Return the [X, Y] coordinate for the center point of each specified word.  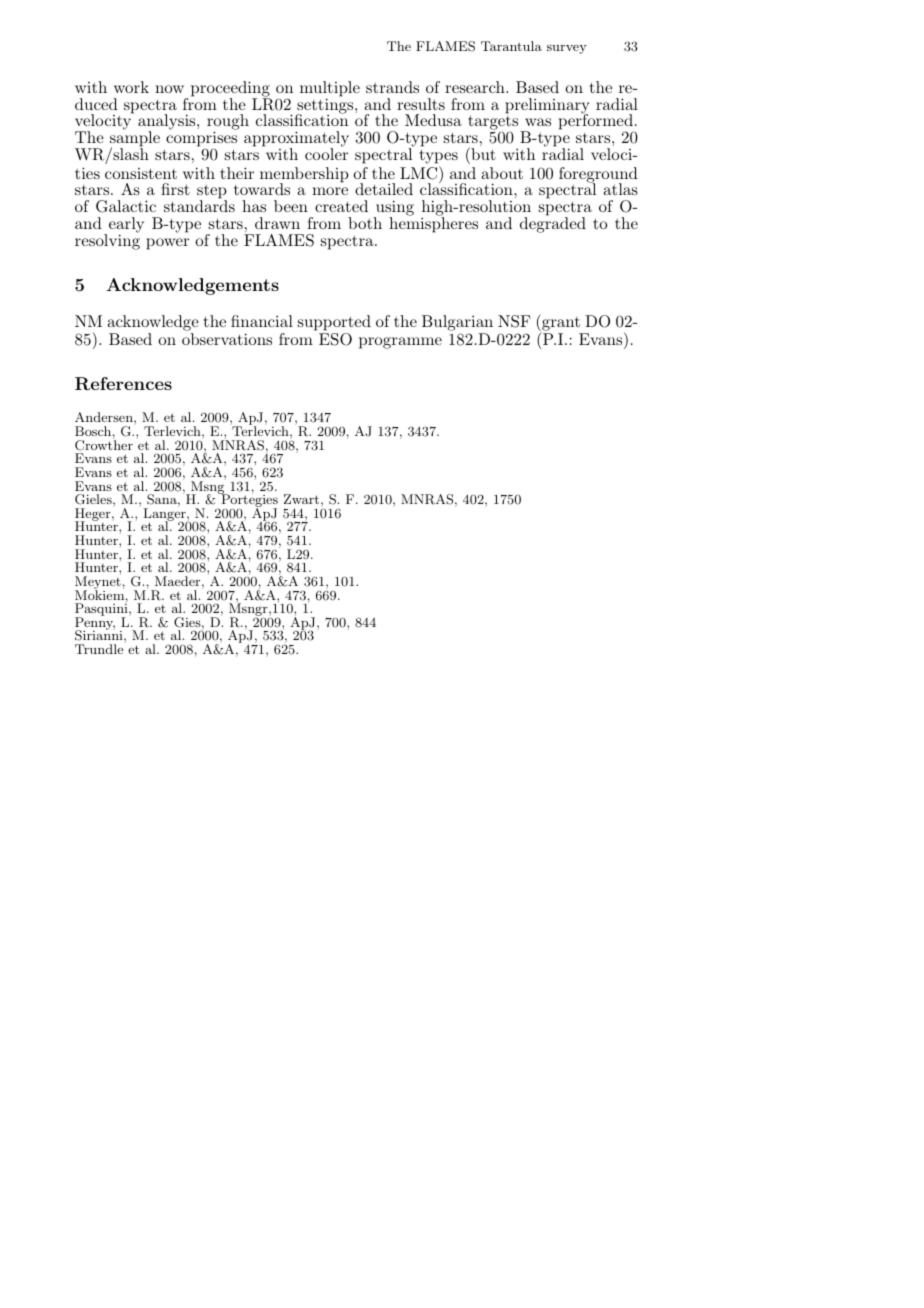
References [123, 384]
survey [567, 49]
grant [560, 323]
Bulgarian [457, 323]
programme [400, 343]
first [175, 189]
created [341, 206]
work [131, 87]
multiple [330, 90]
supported [334, 323]
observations [227, 339]
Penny [95, 624]
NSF [514, 321]
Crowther [104, 444]
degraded [553, 224]
